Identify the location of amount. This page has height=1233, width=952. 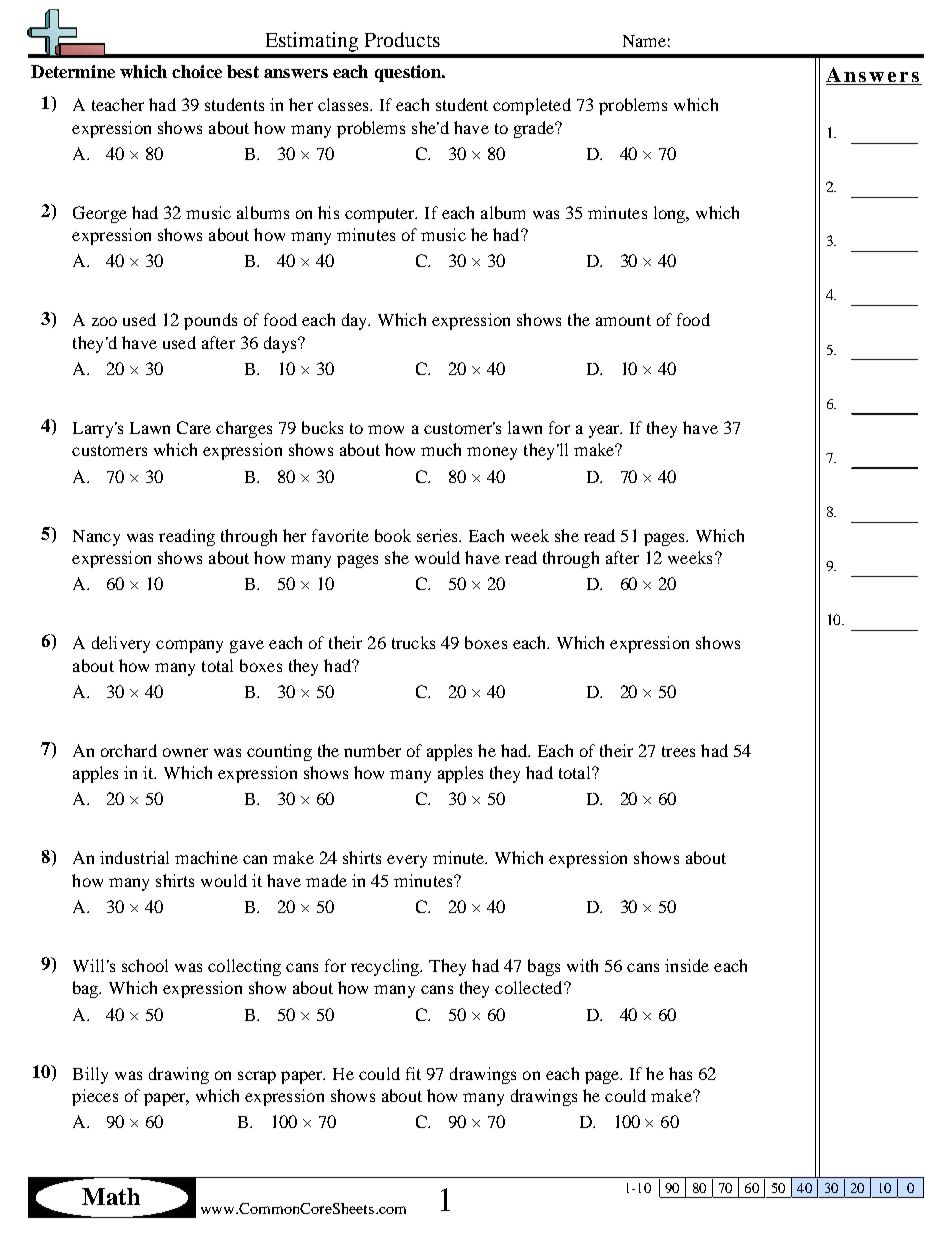
(623, 320).
